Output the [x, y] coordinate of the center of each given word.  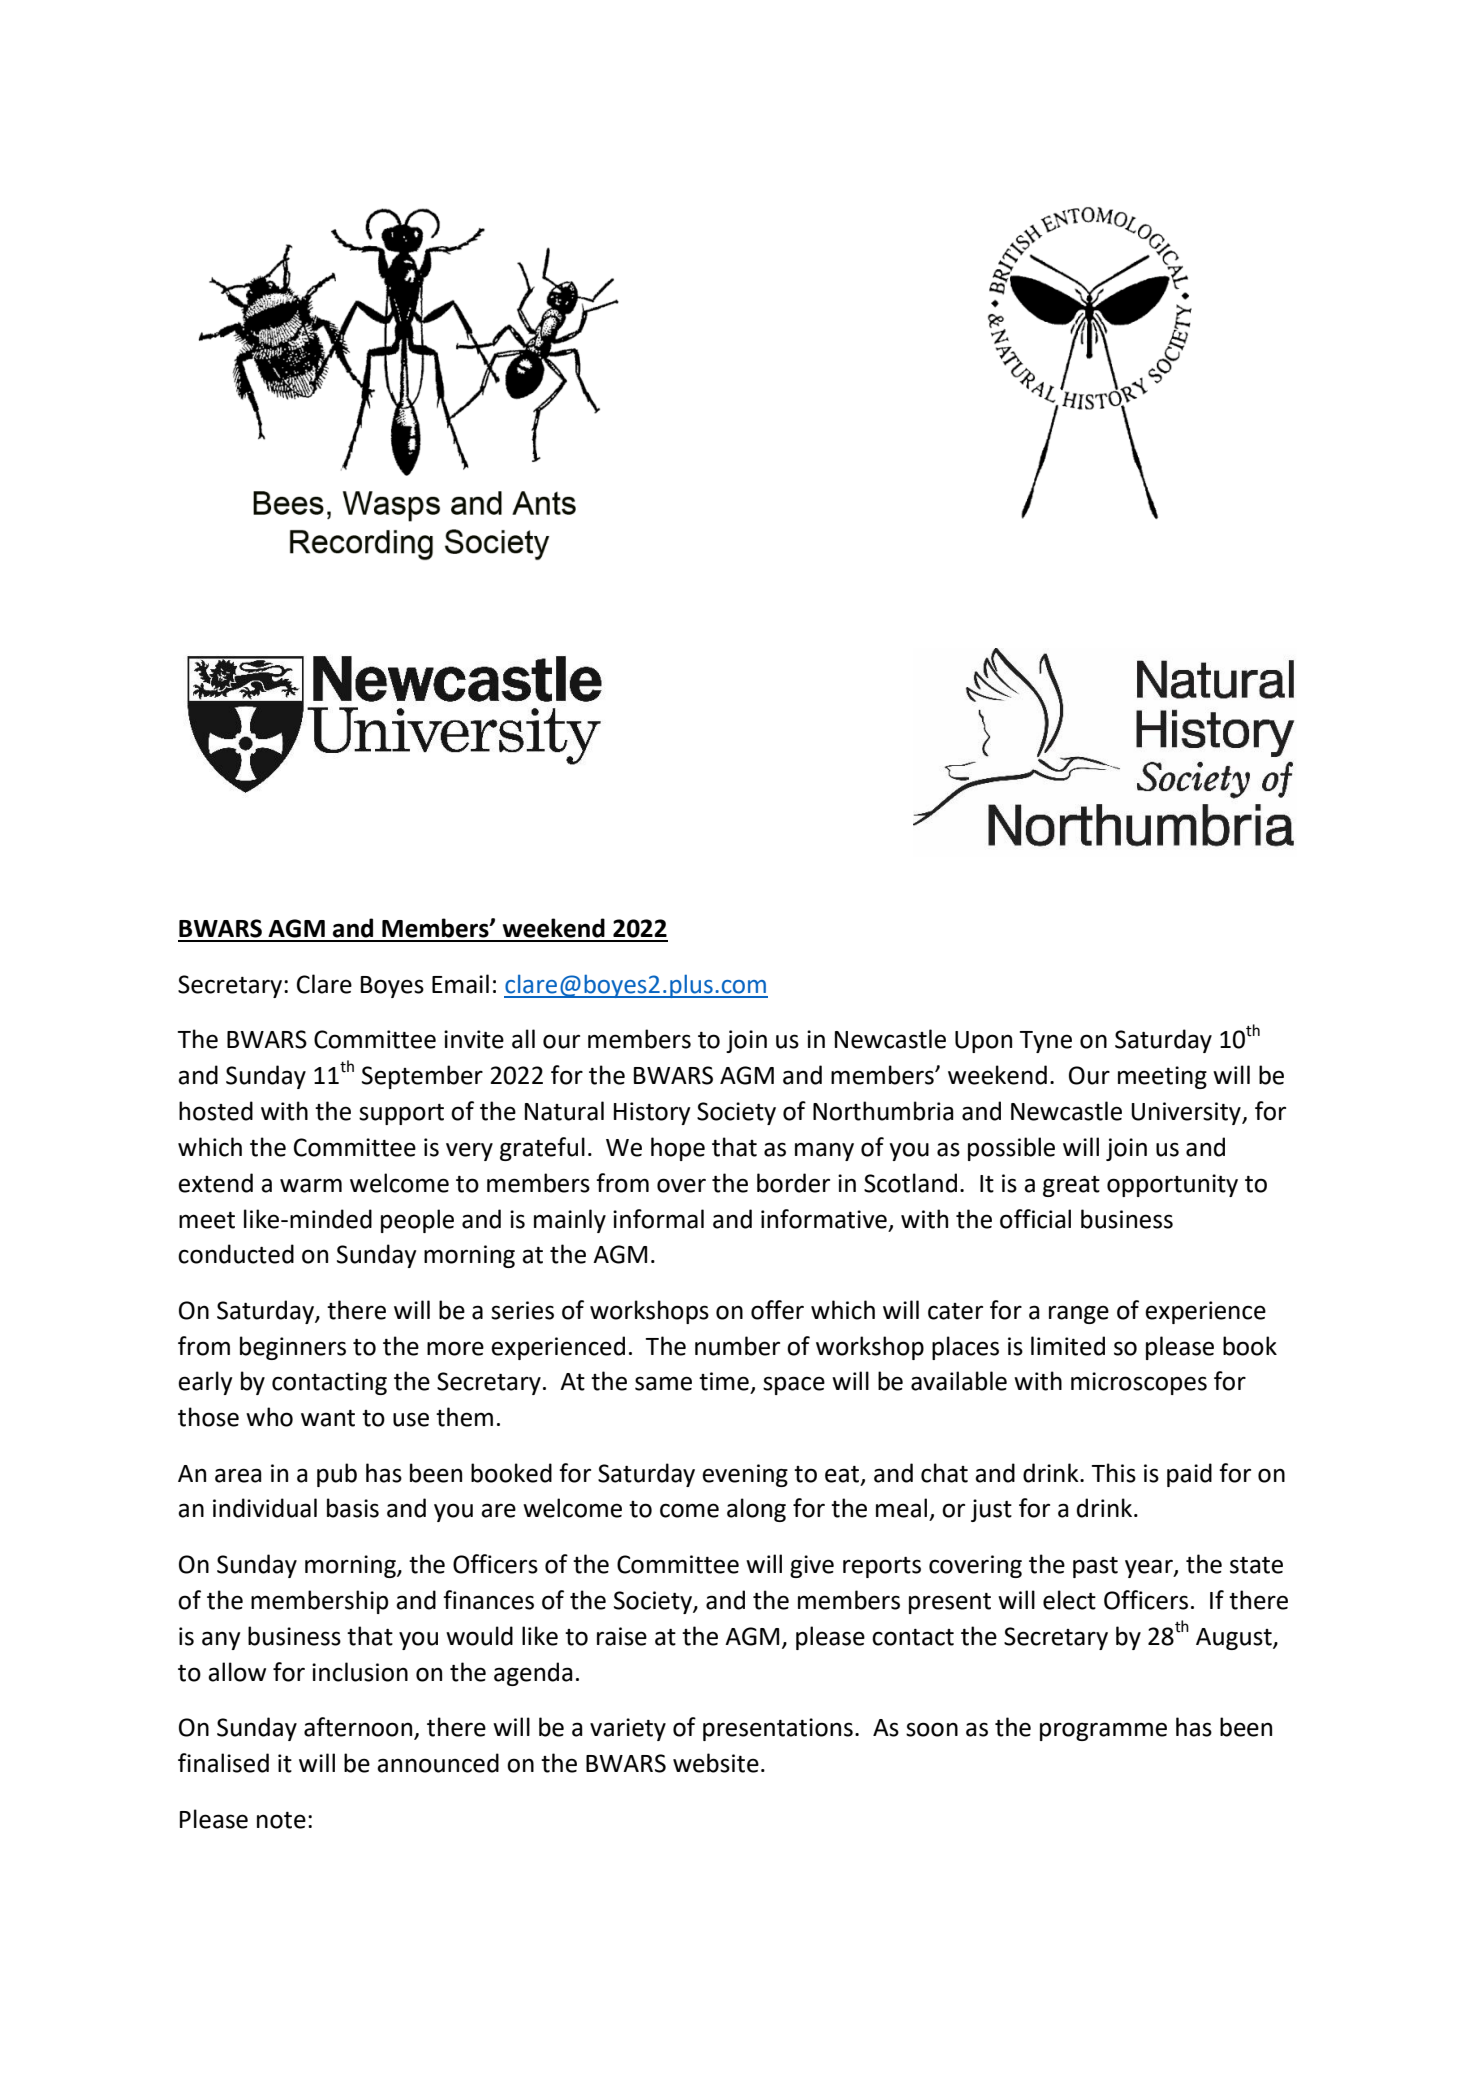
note [281, 1820]
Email [460, 984]
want [328, 1418]
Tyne [1045, 1042]
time [724, 1381]
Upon [983, 1042]
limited [1068, 1346]
